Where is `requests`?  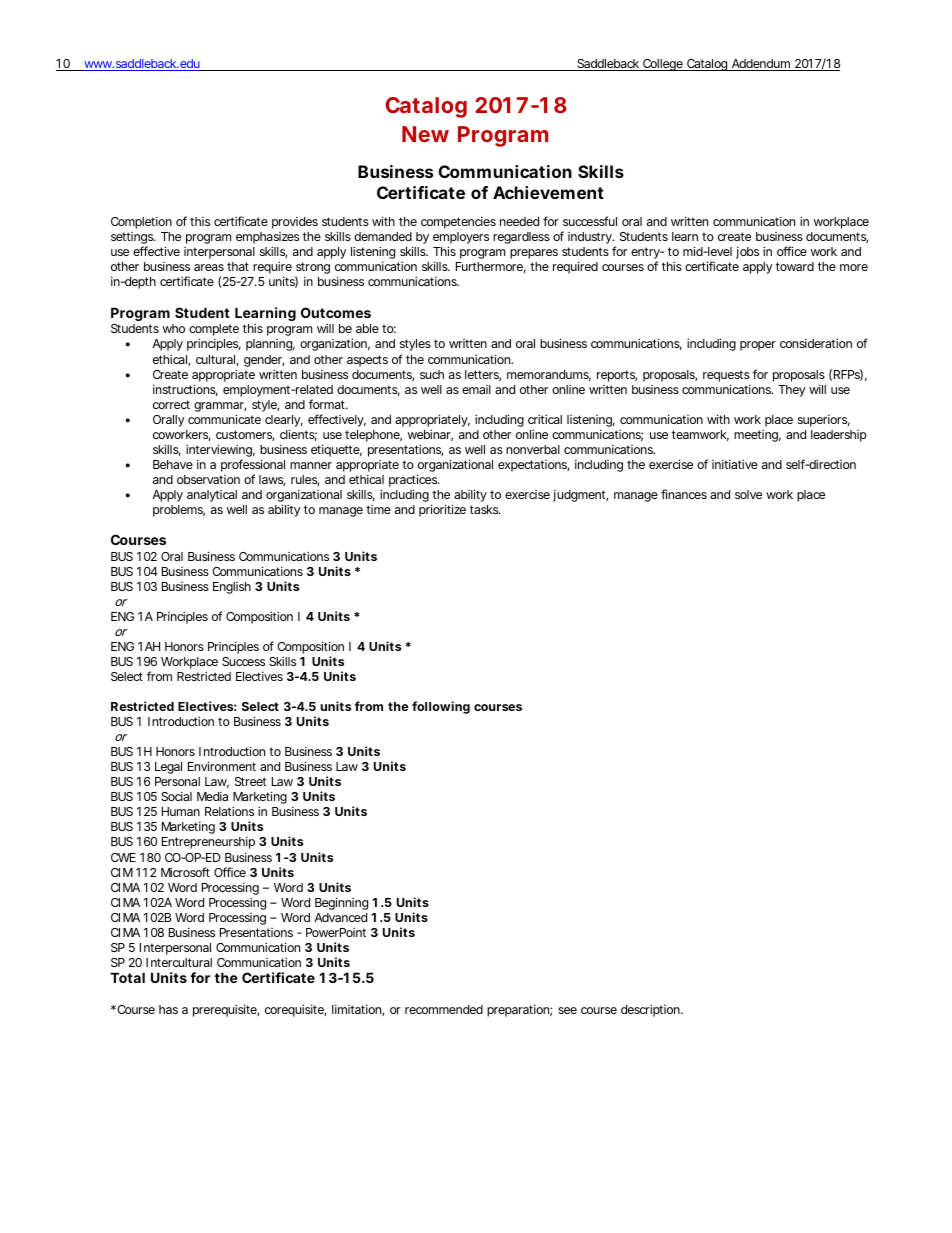 requests is located at coordinates (726, 376).
